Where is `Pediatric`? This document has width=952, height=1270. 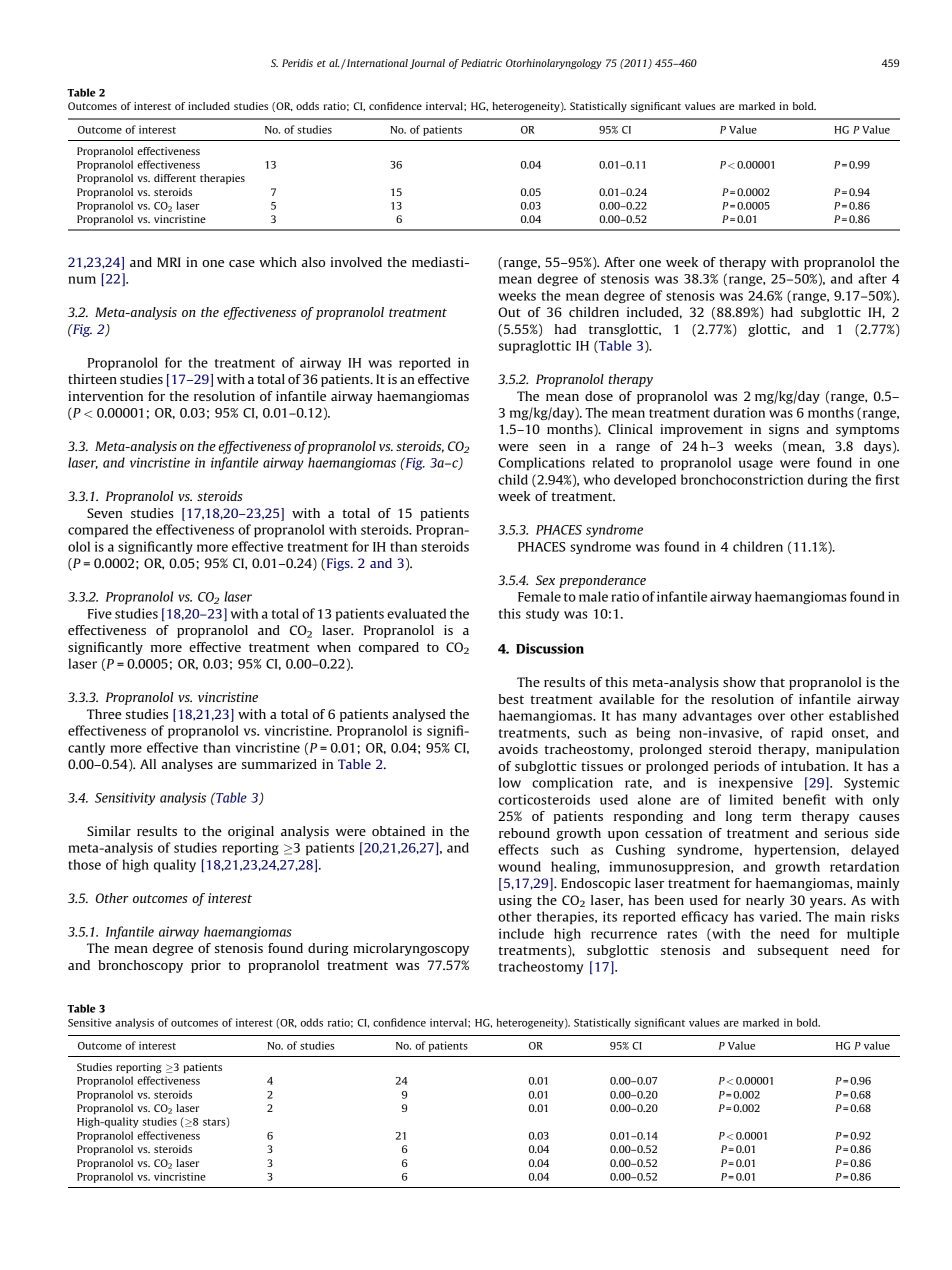 Pediatric is located at coordinates (481, 63).
